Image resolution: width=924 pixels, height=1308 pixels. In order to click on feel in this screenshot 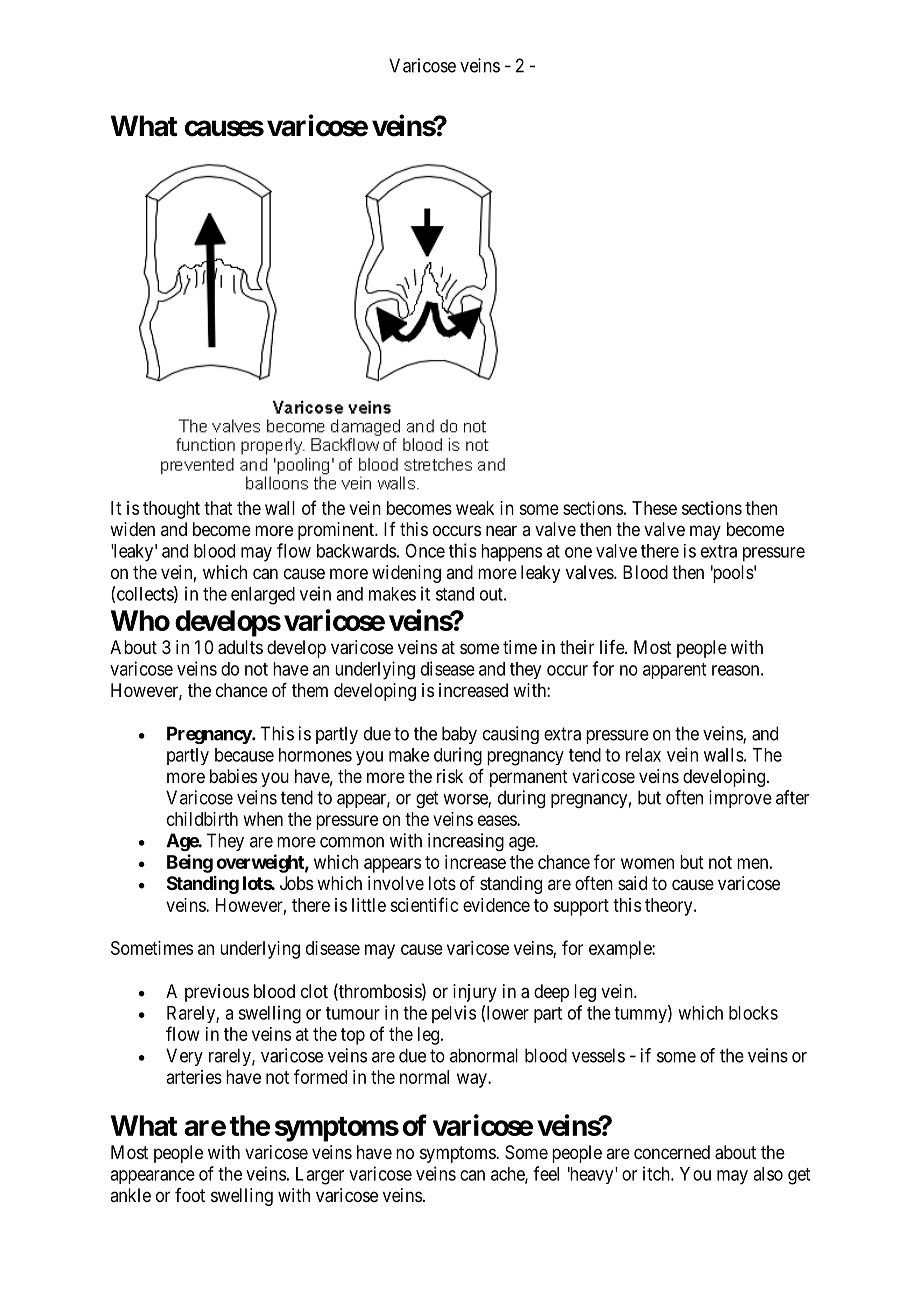, I will do `click(546, 1173)`.
